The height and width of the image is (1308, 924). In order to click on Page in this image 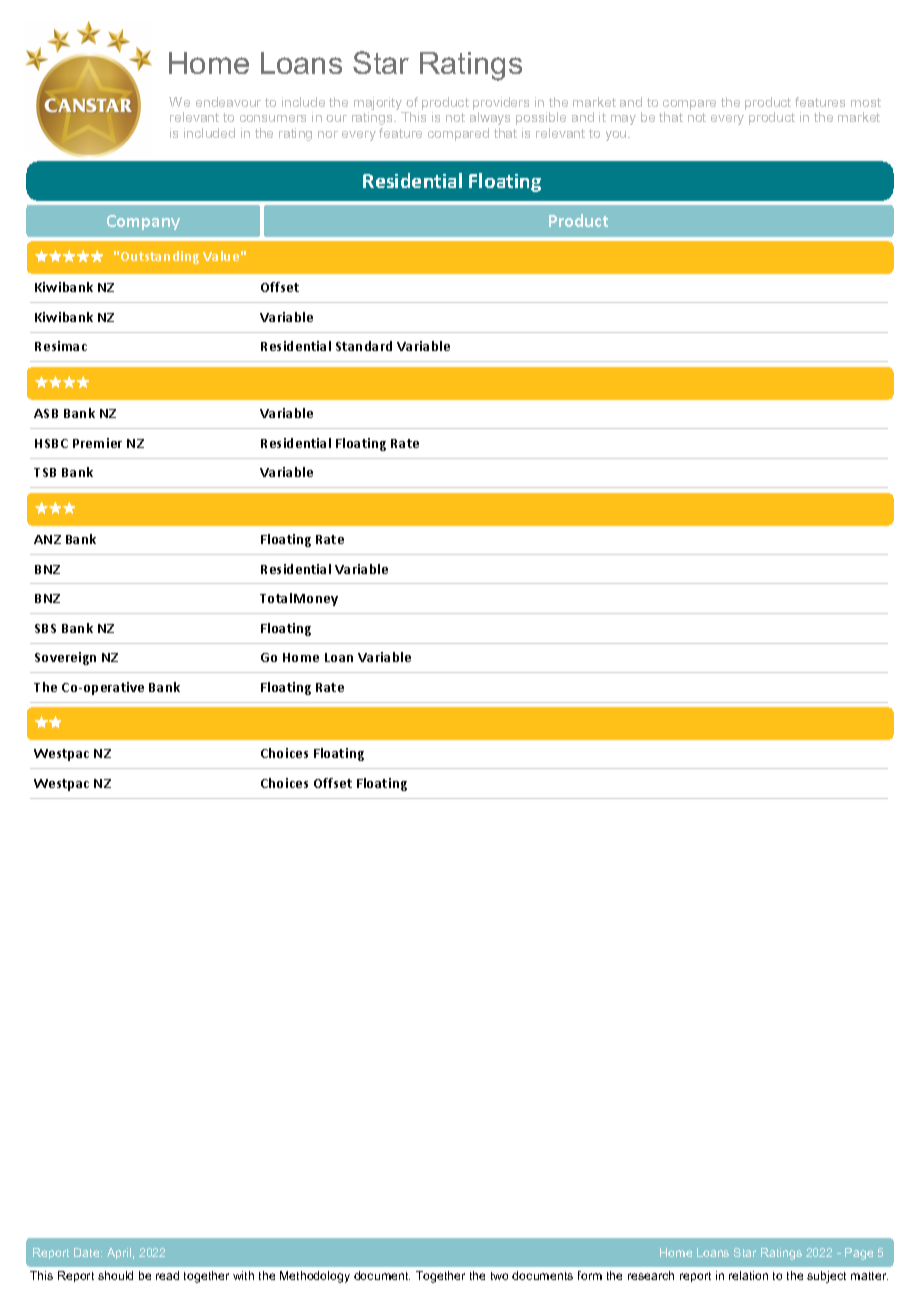, I will do `click(859, 1254)`.
